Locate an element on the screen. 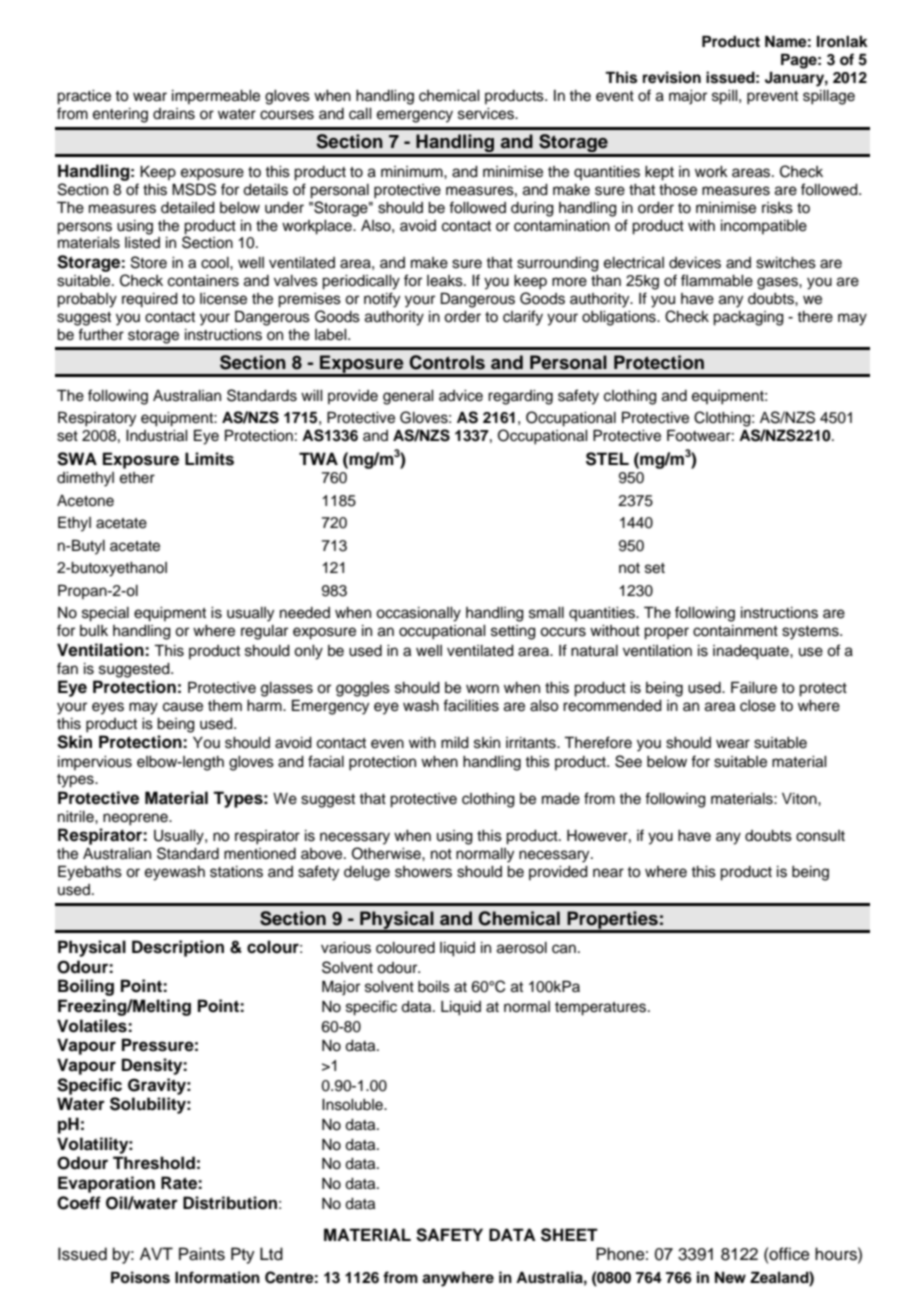  drains is located at coordinates (174, 114).
